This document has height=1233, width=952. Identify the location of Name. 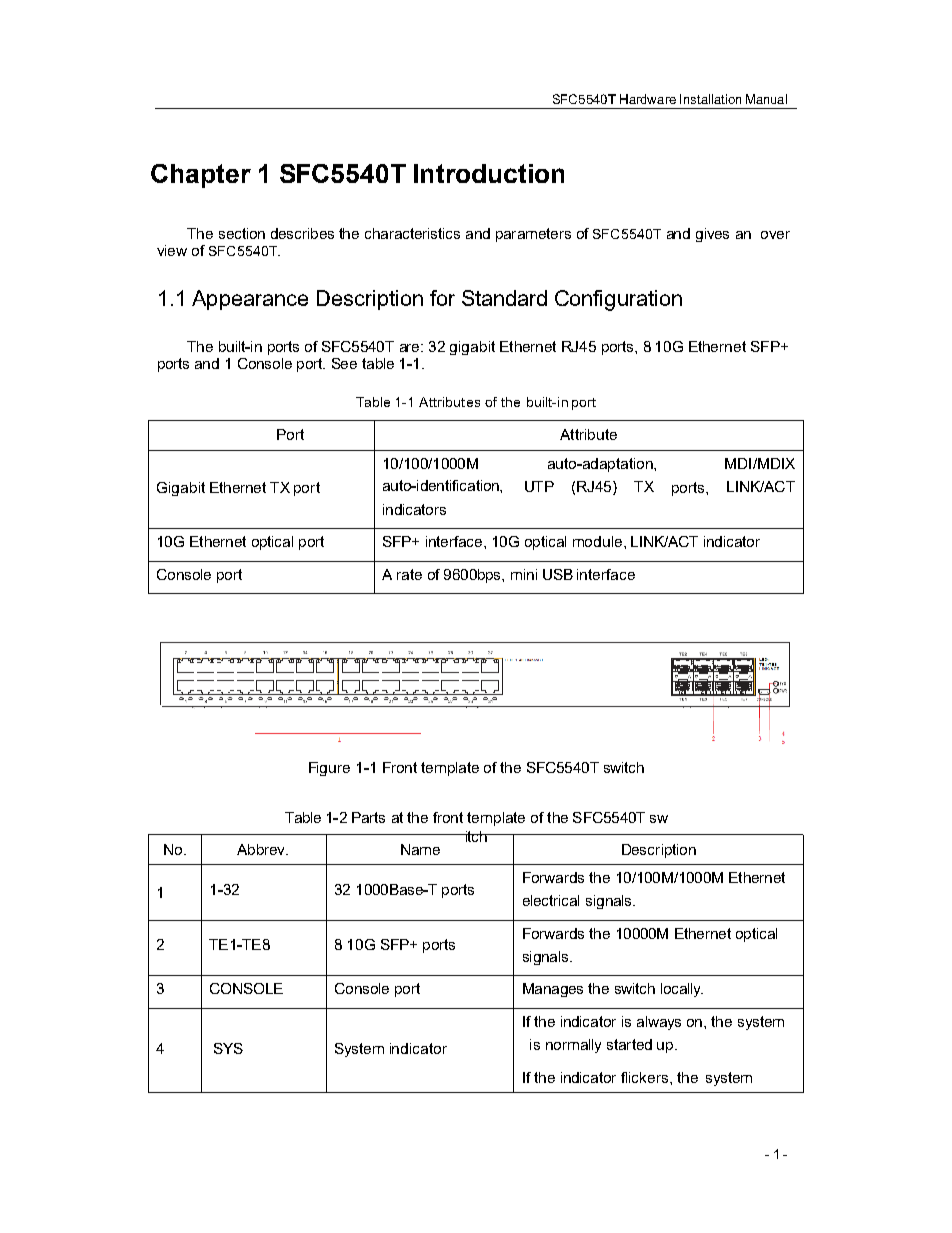
(420, 849).
